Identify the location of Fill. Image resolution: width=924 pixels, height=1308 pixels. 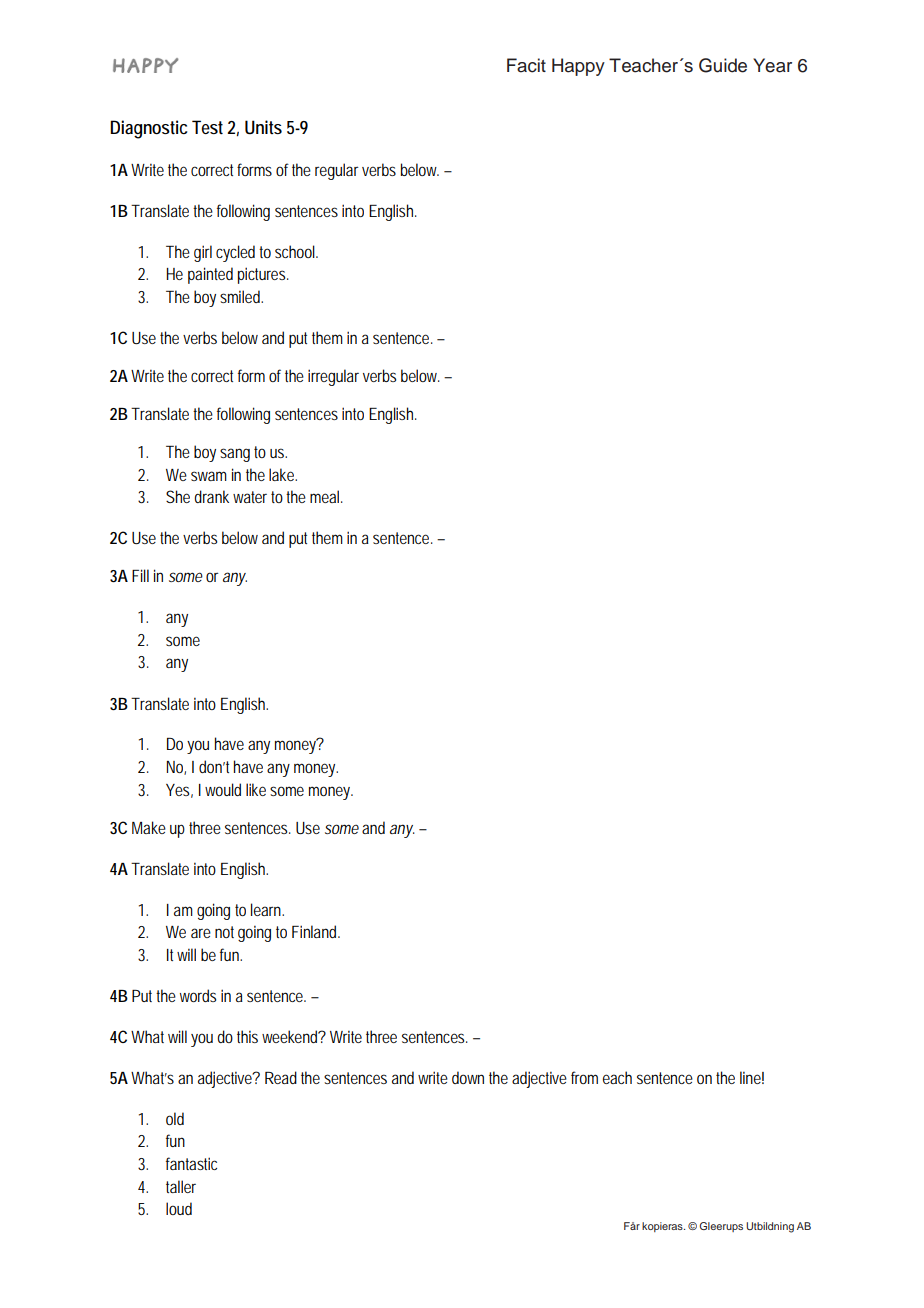
(140, 575).
